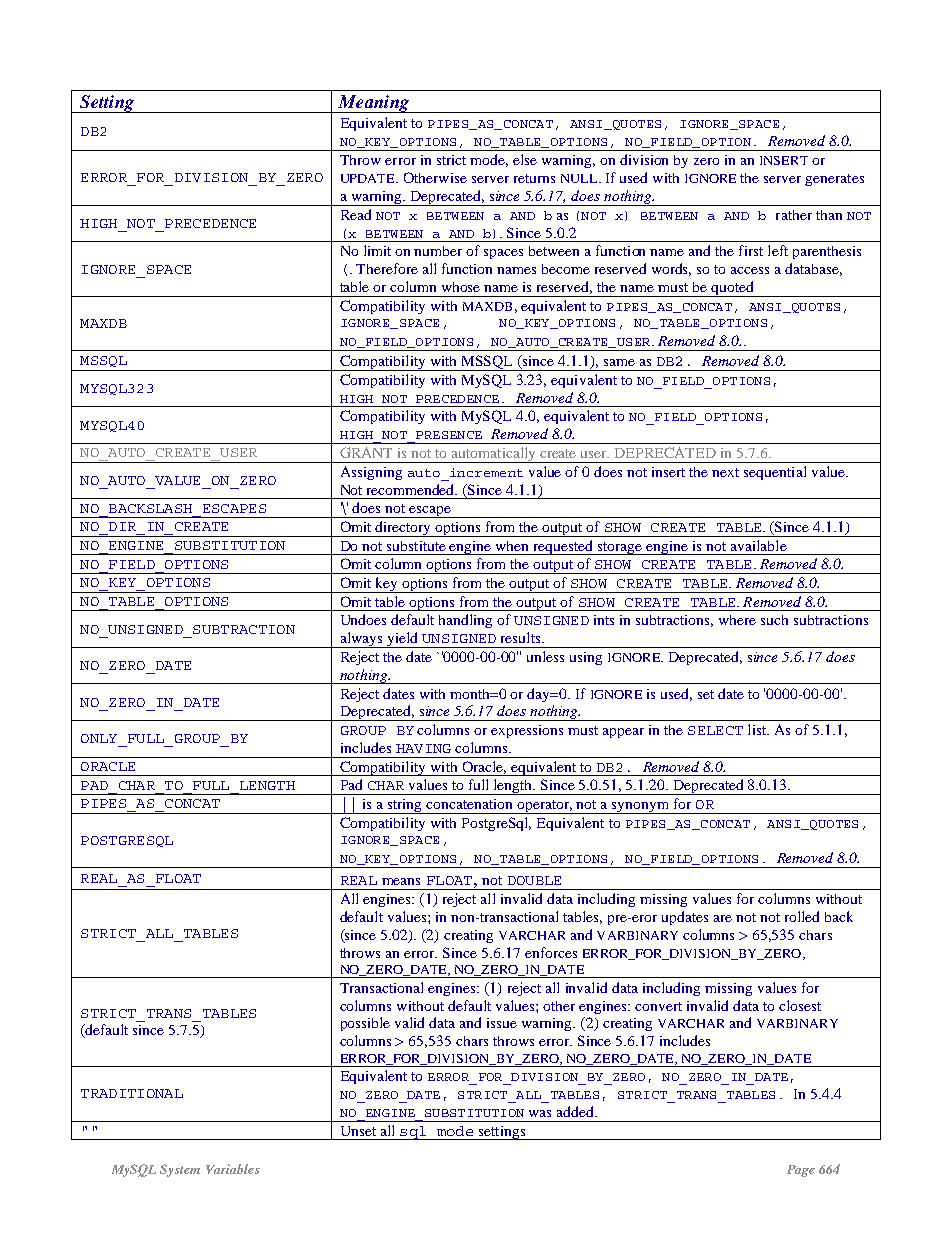  Describe the element at coordinates (802, 916) in the page. I see `rolled` at that location.
